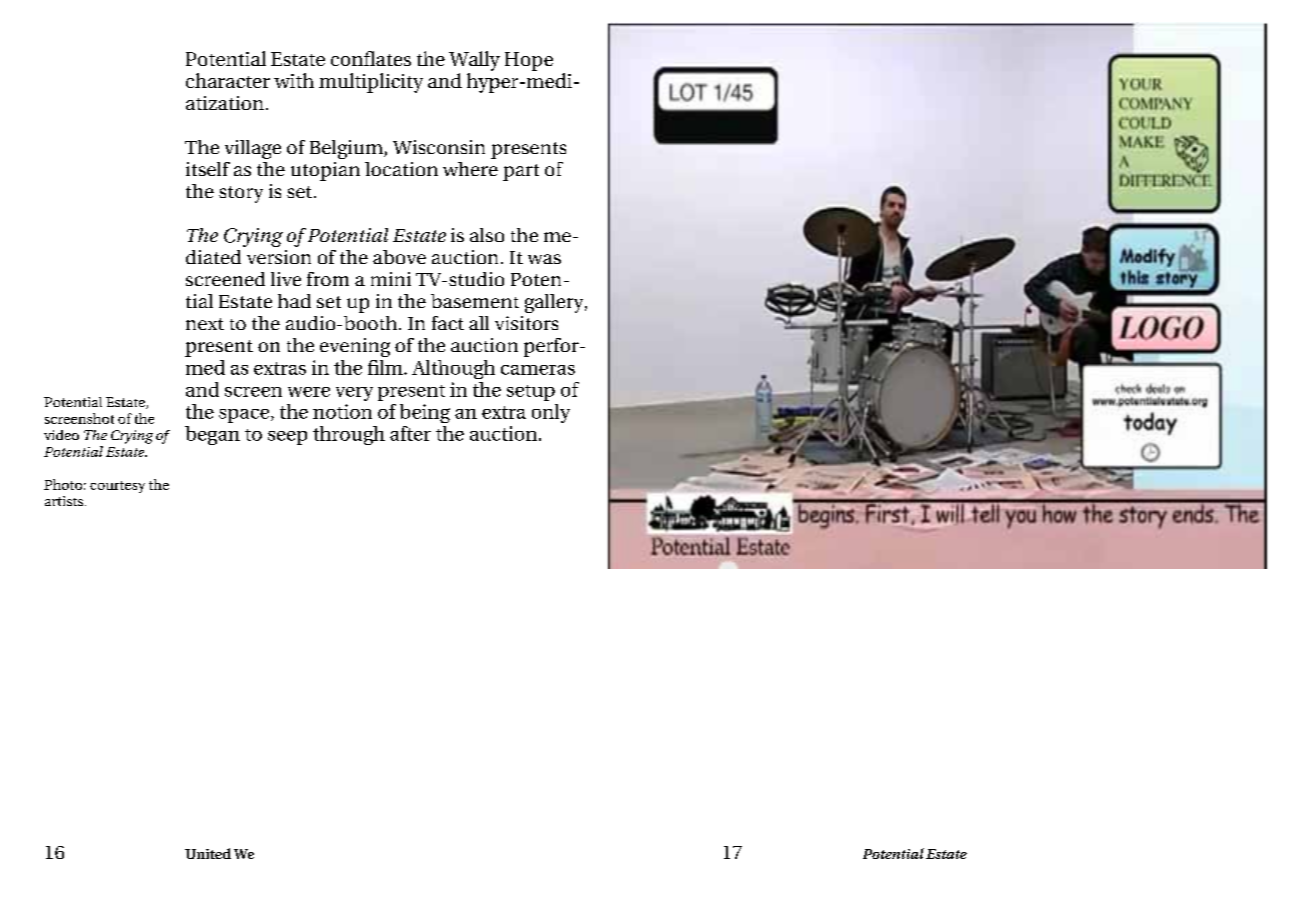  What do you see at coordinates (287, 438) in the document?
I see `seep` at bounding box center [287, 438].
